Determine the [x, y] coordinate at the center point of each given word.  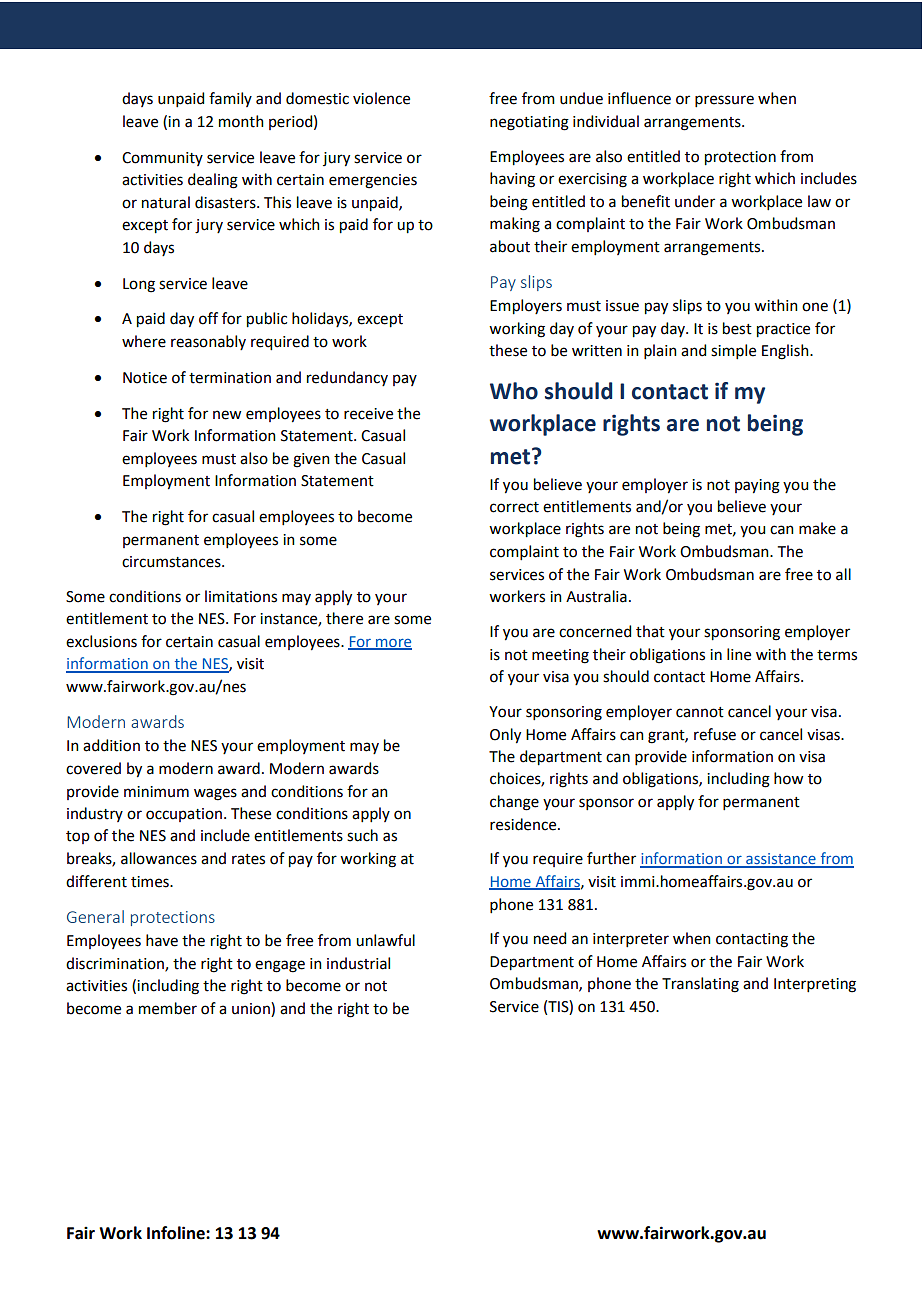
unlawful [385, 940]
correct [514, 507]
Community [162, 159]
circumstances [172, 562]
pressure [724, 101]
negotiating [529, 123]
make [817, 528]
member [168, 1008]
